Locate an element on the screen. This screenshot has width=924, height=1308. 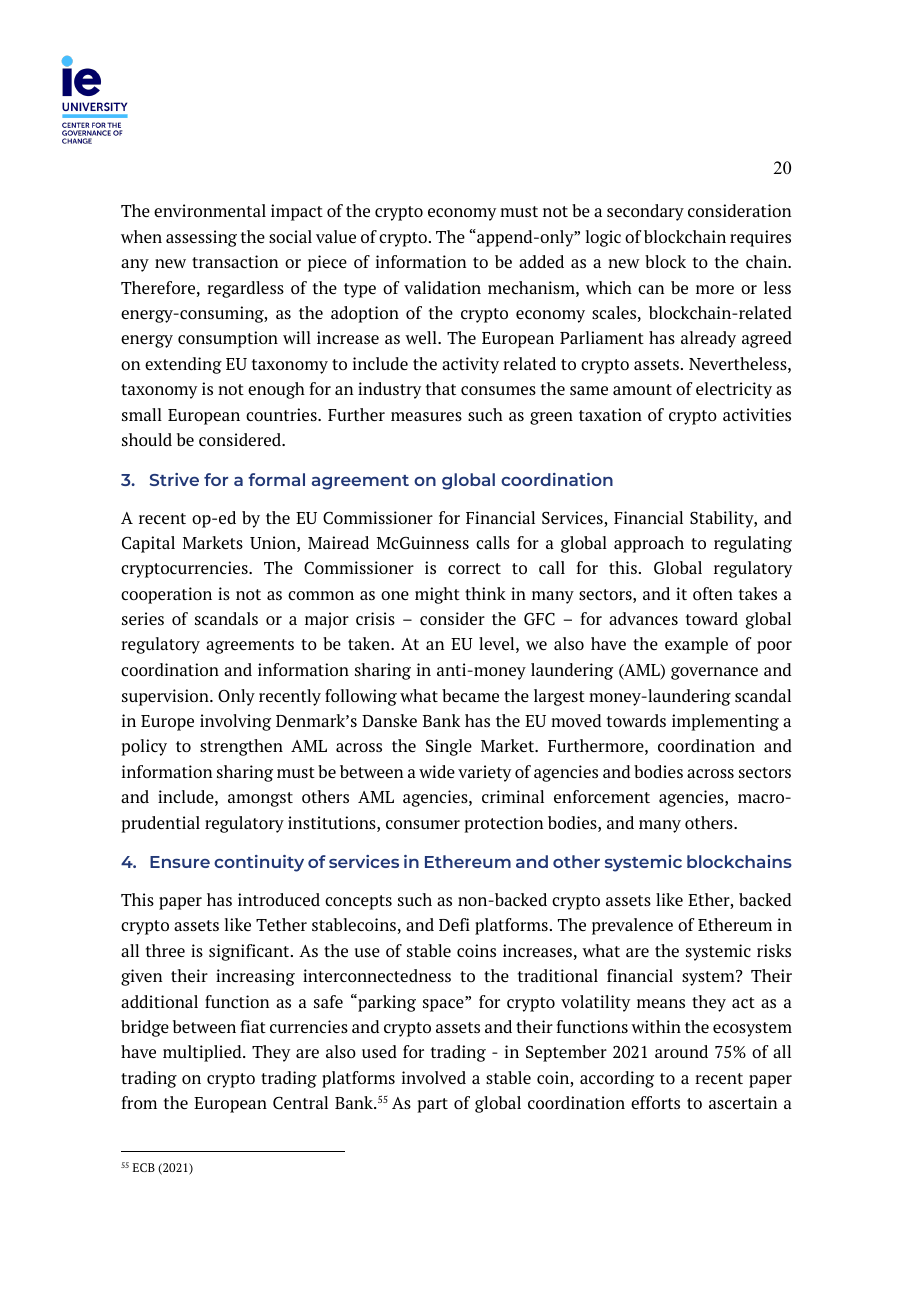
Strive is located at coordinates (174, 479).
